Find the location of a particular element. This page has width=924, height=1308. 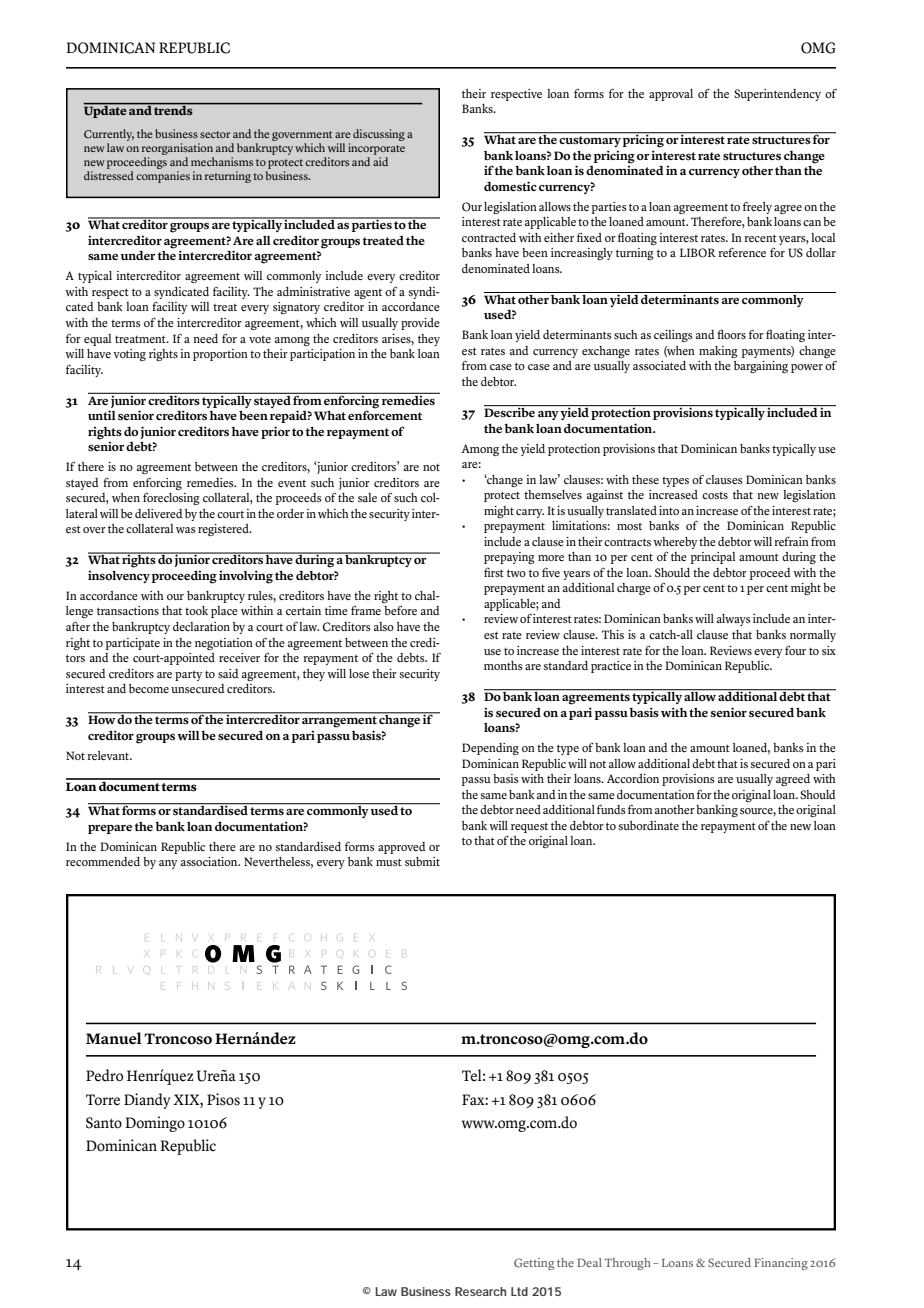

reorganisation is located at coordinates (178, 150).
